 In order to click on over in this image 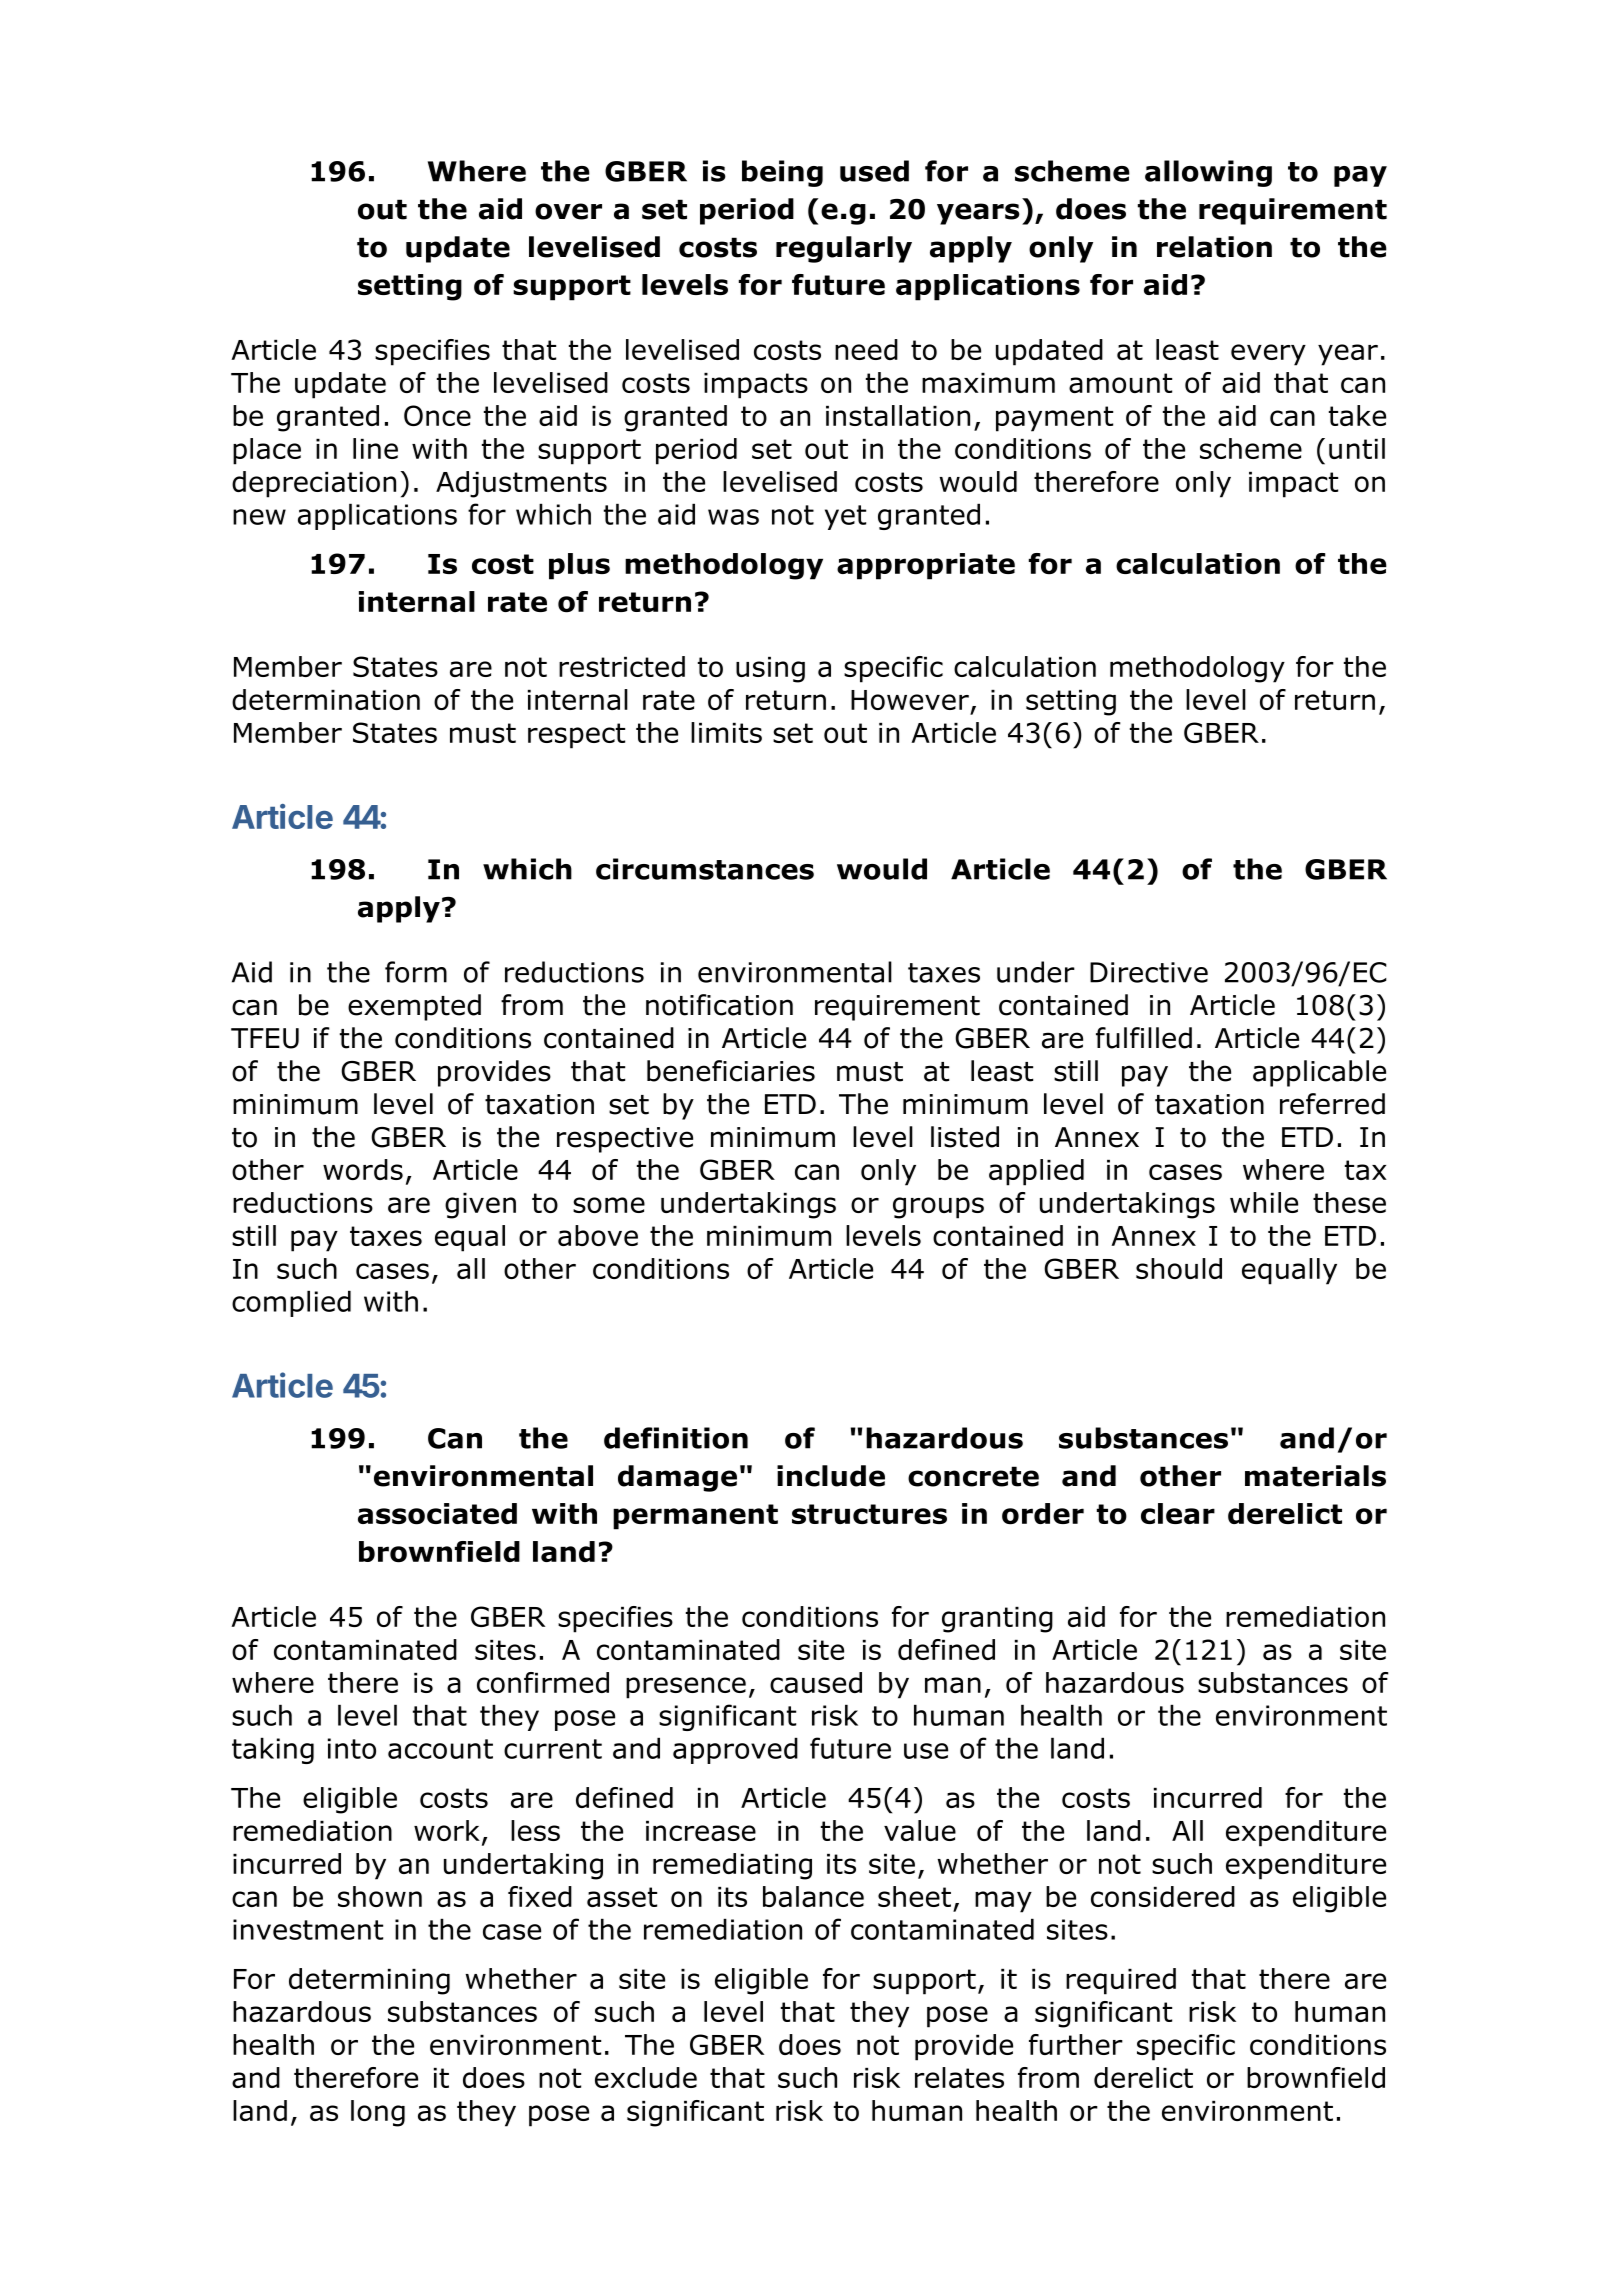, I will do `click(568, 211)`.
